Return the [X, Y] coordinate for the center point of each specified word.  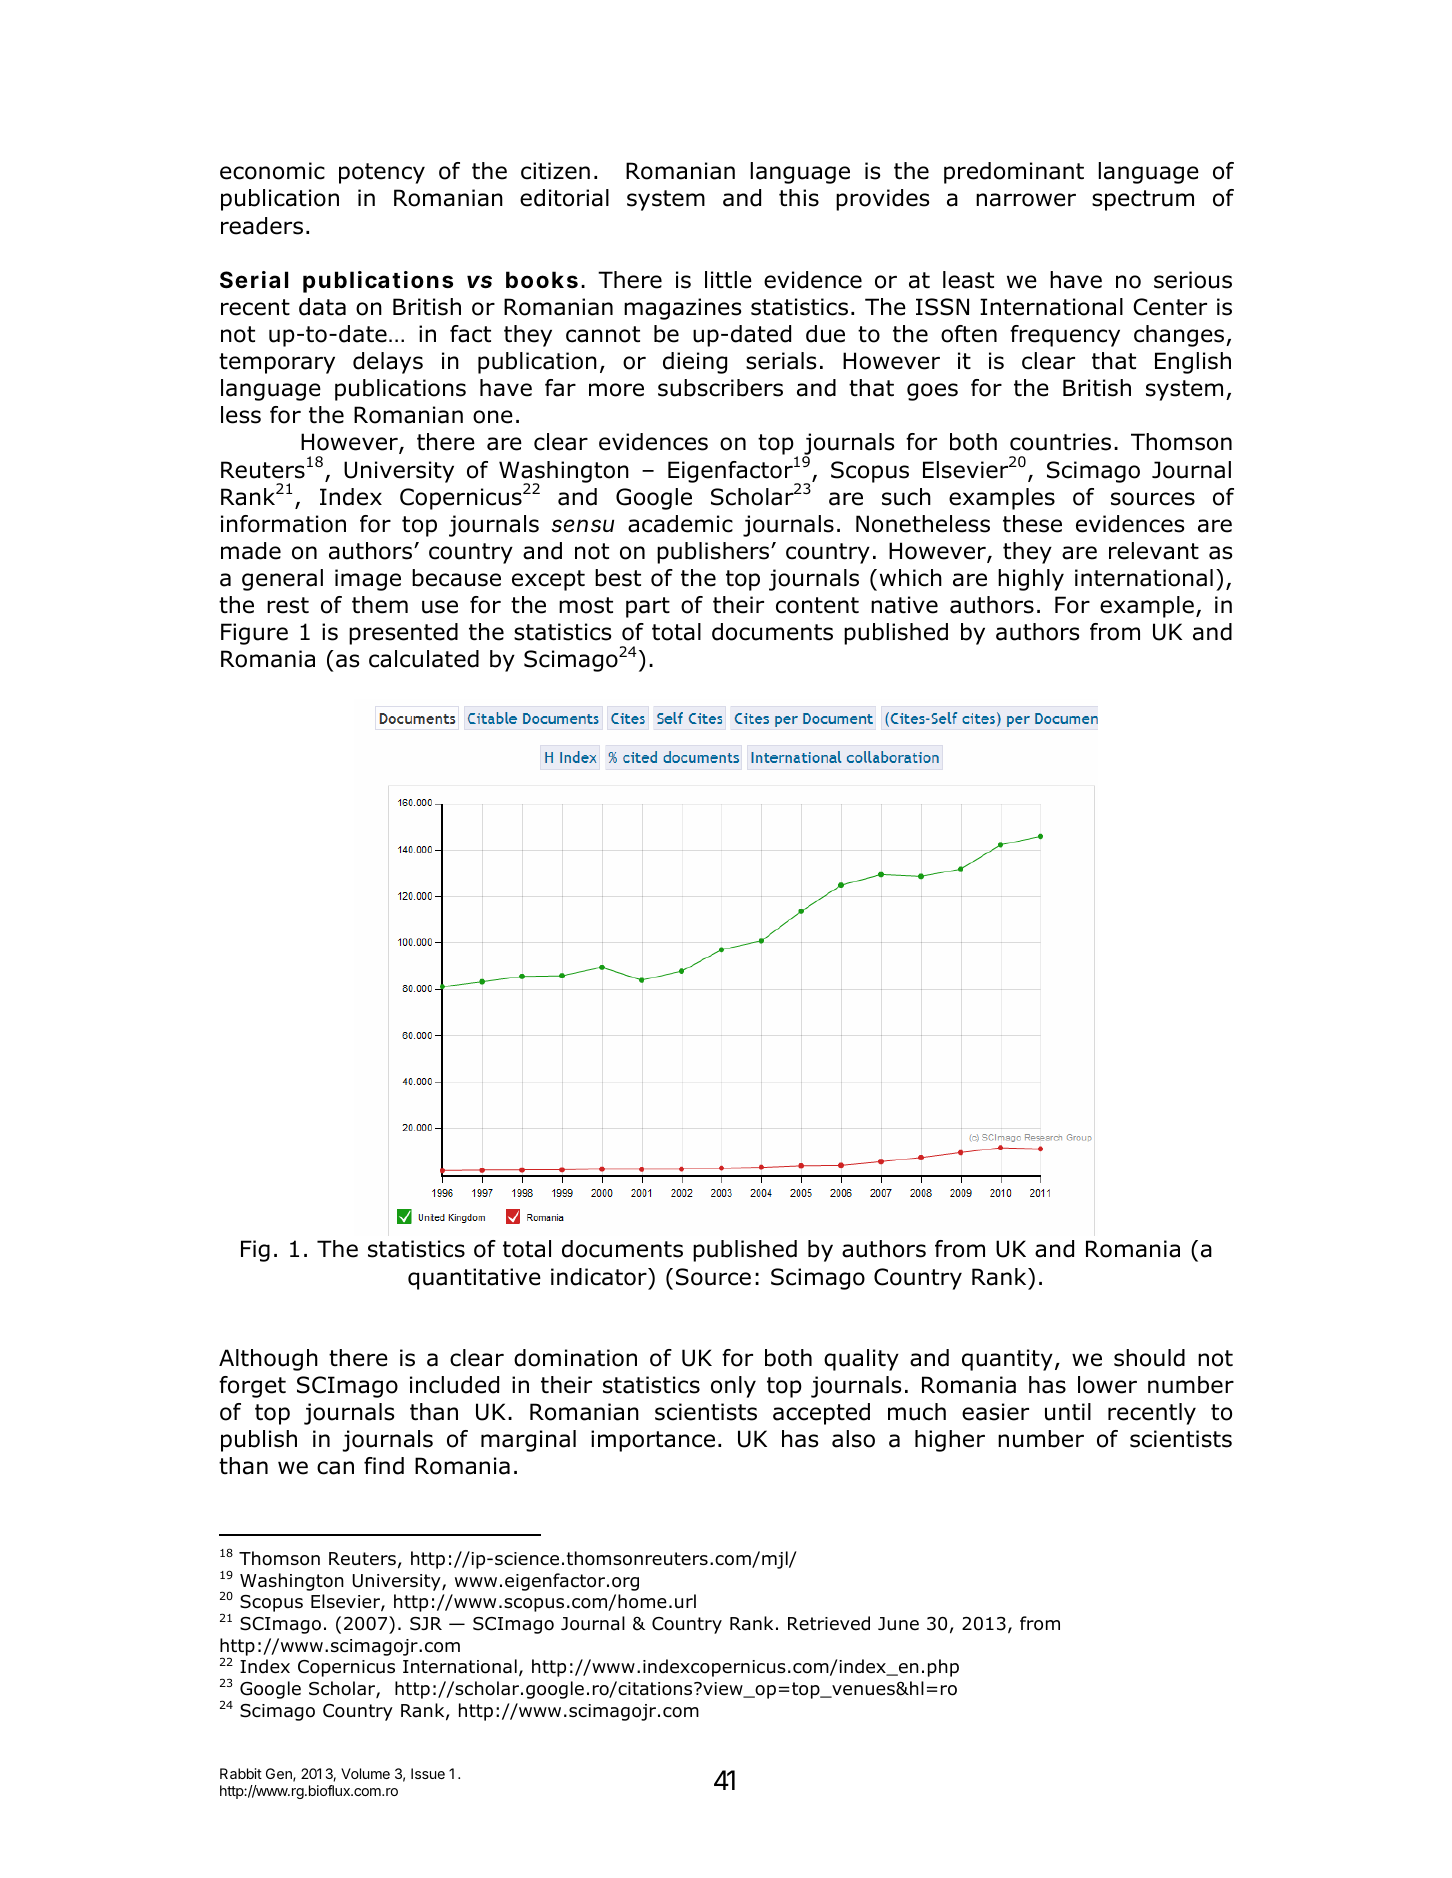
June [898, 1624]
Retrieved [829, 1623]
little [728, 280]
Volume [365, 1773]
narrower [1026, 200]
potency [382, 173]
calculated [424, 659]
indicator [600, 1277]
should [1149, 1358]
